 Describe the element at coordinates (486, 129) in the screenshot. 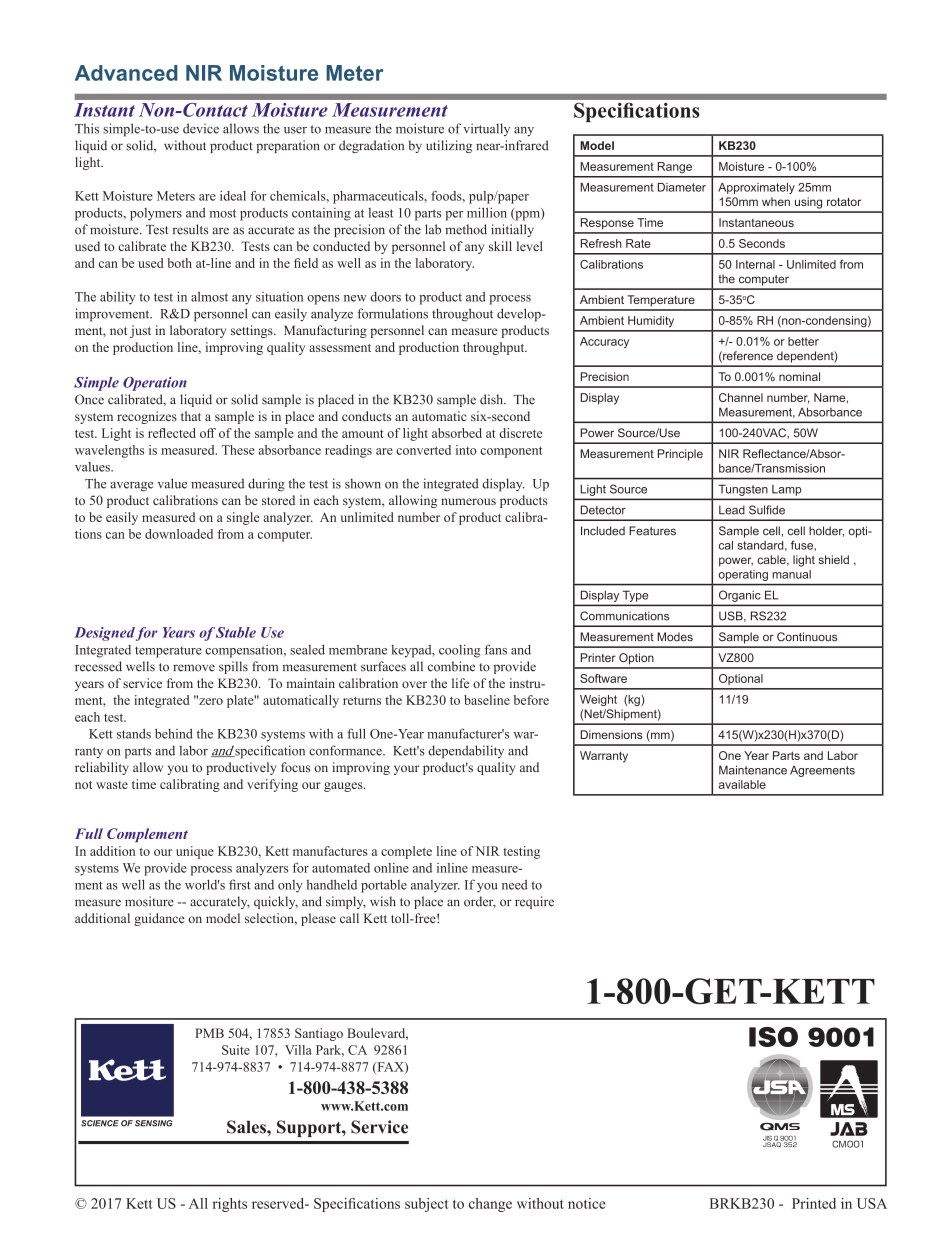

I see `virtually` at that location.
